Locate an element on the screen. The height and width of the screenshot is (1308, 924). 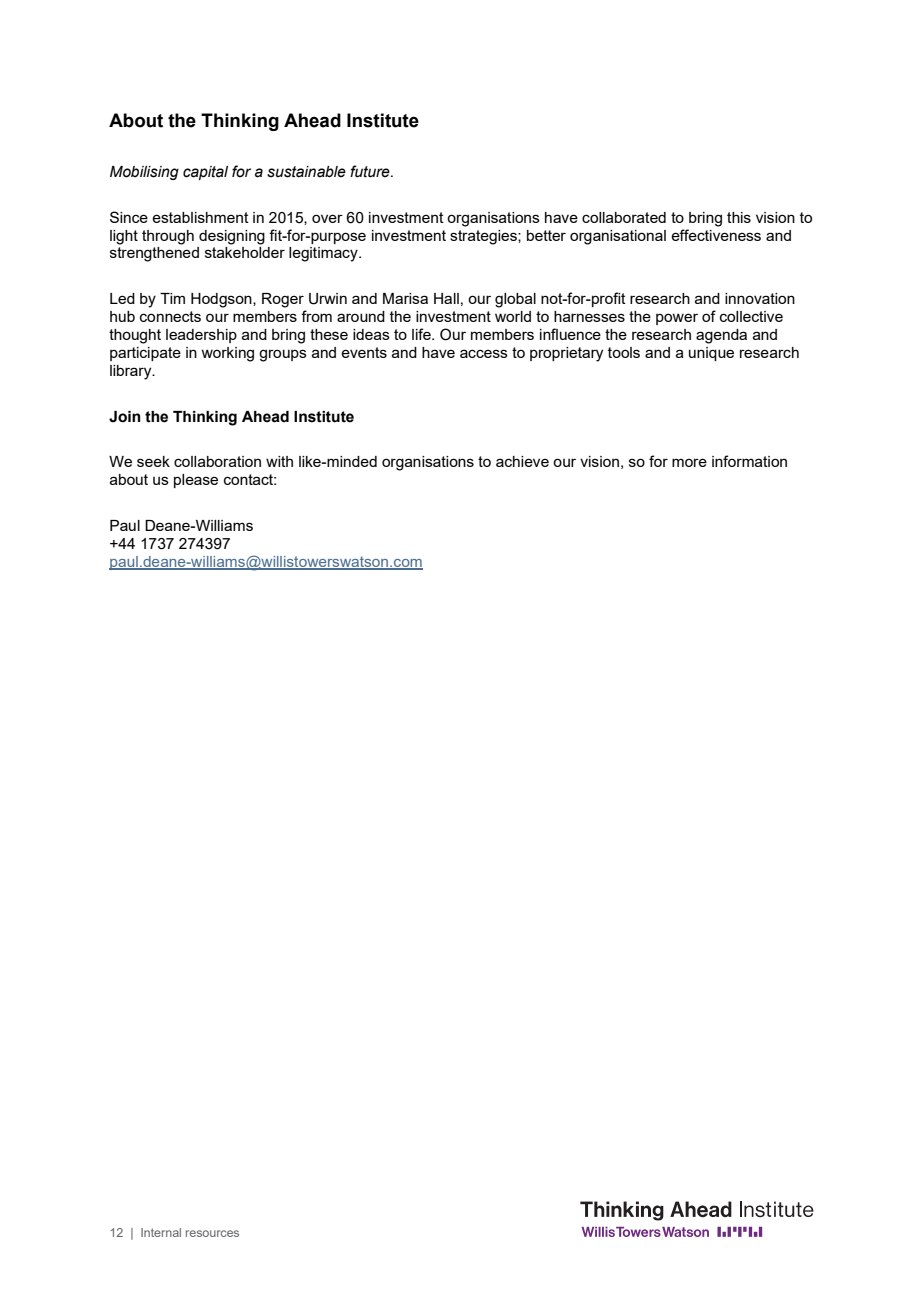
please is located at coordinates (196, 481).
